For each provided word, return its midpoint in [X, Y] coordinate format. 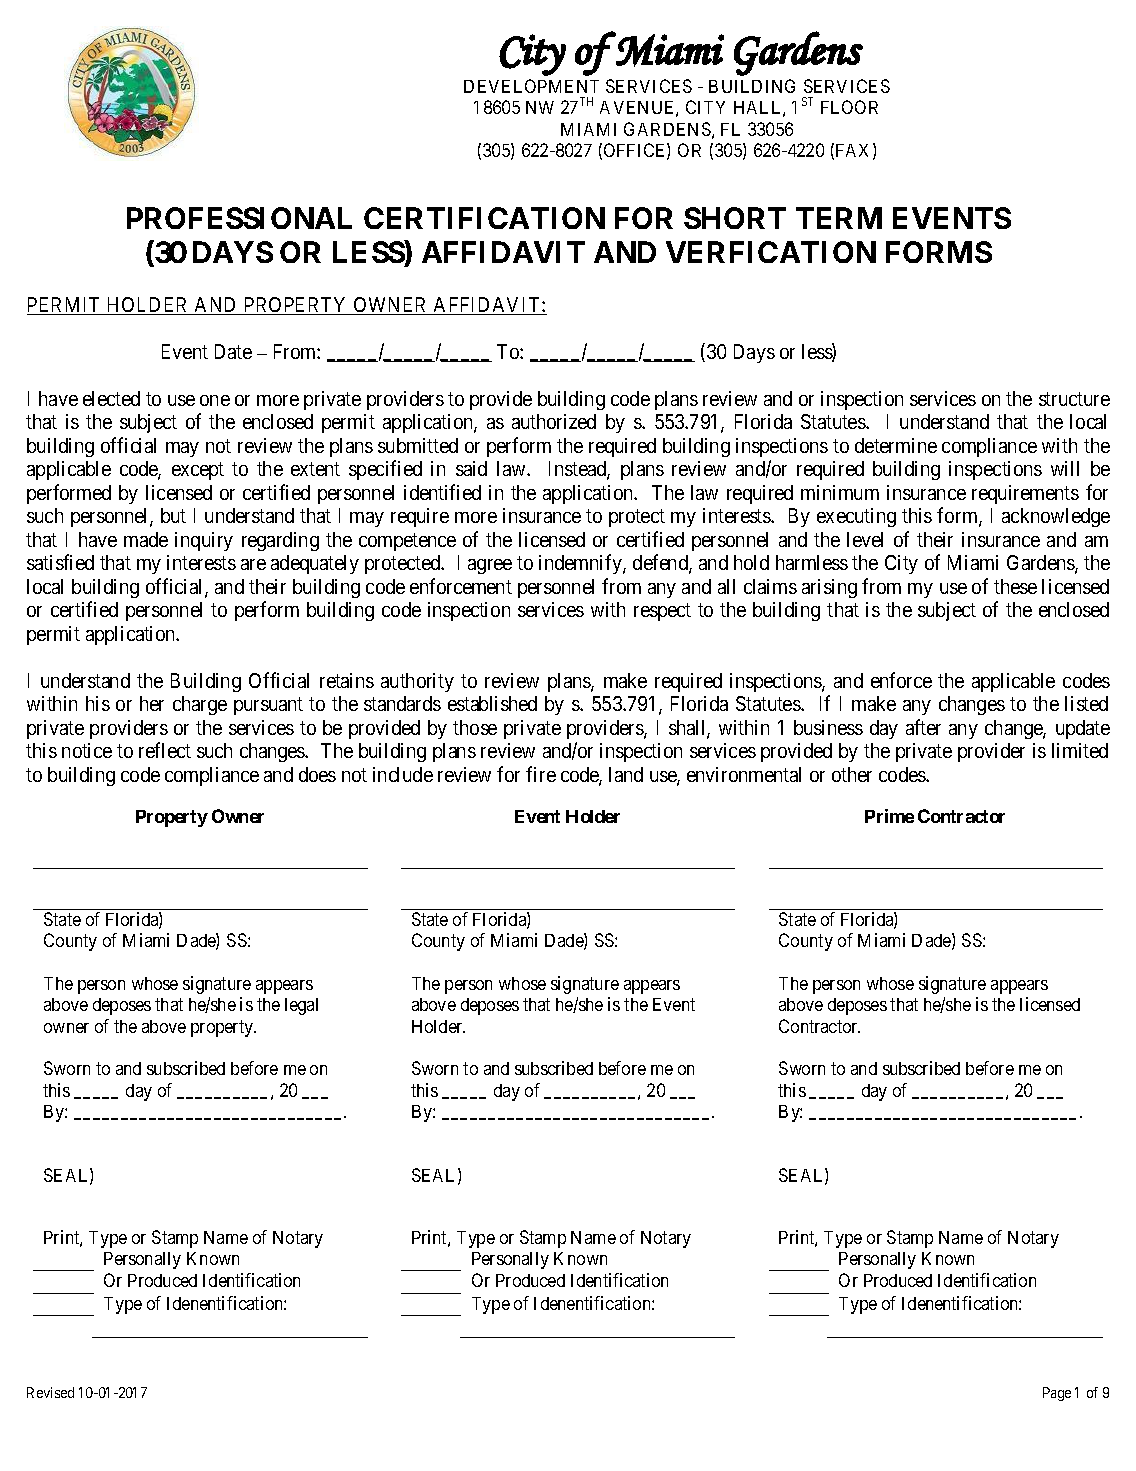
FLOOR [849, 107]
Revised [50, 1392]
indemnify [581, 564]
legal [301, 1006]
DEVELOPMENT [531, 86]
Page [1057, 1394]
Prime [889, 816]
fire [541, 774]
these [1015, 586]
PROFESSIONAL [239, 218]
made [146, 539]
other [852, 774]
